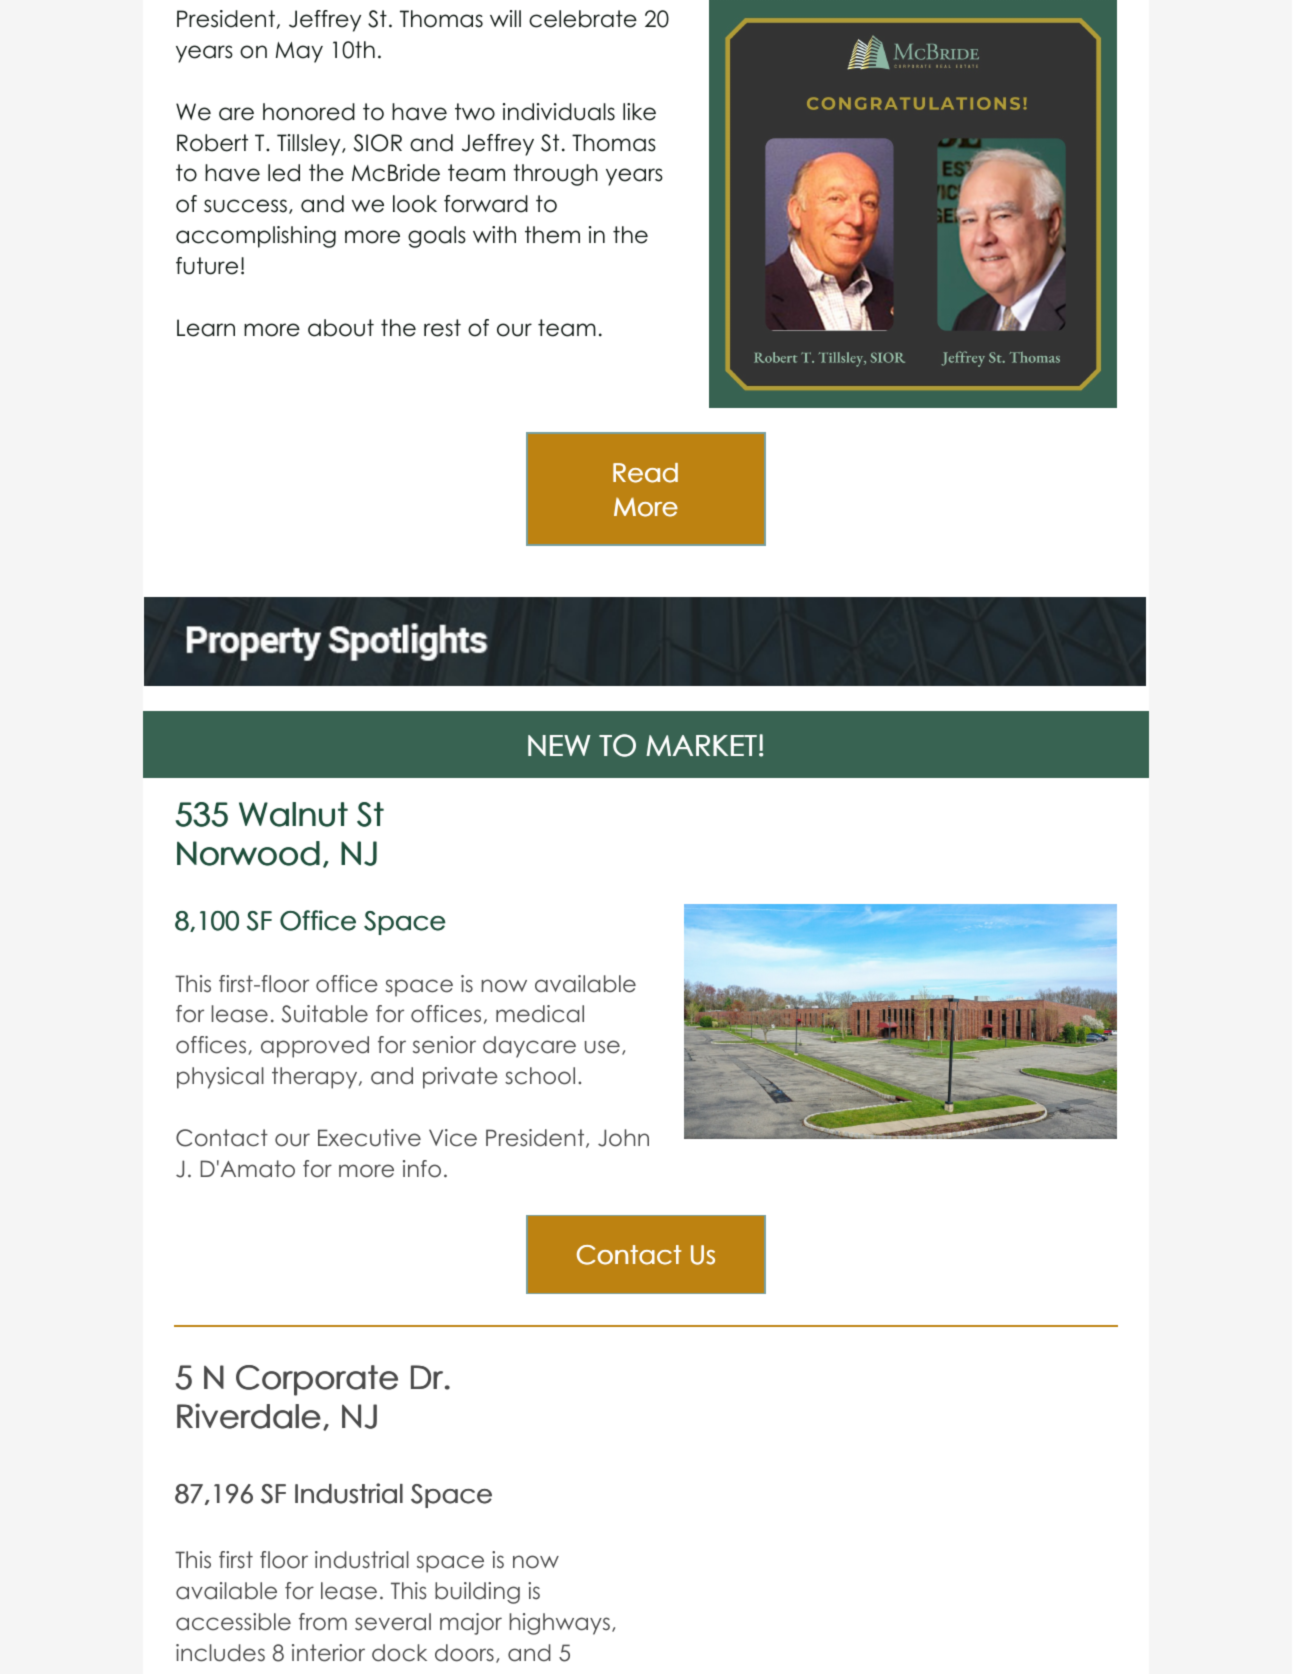 The height and width of the document is (1674, 1293). I want to click on physical, so click(220, 1078).
